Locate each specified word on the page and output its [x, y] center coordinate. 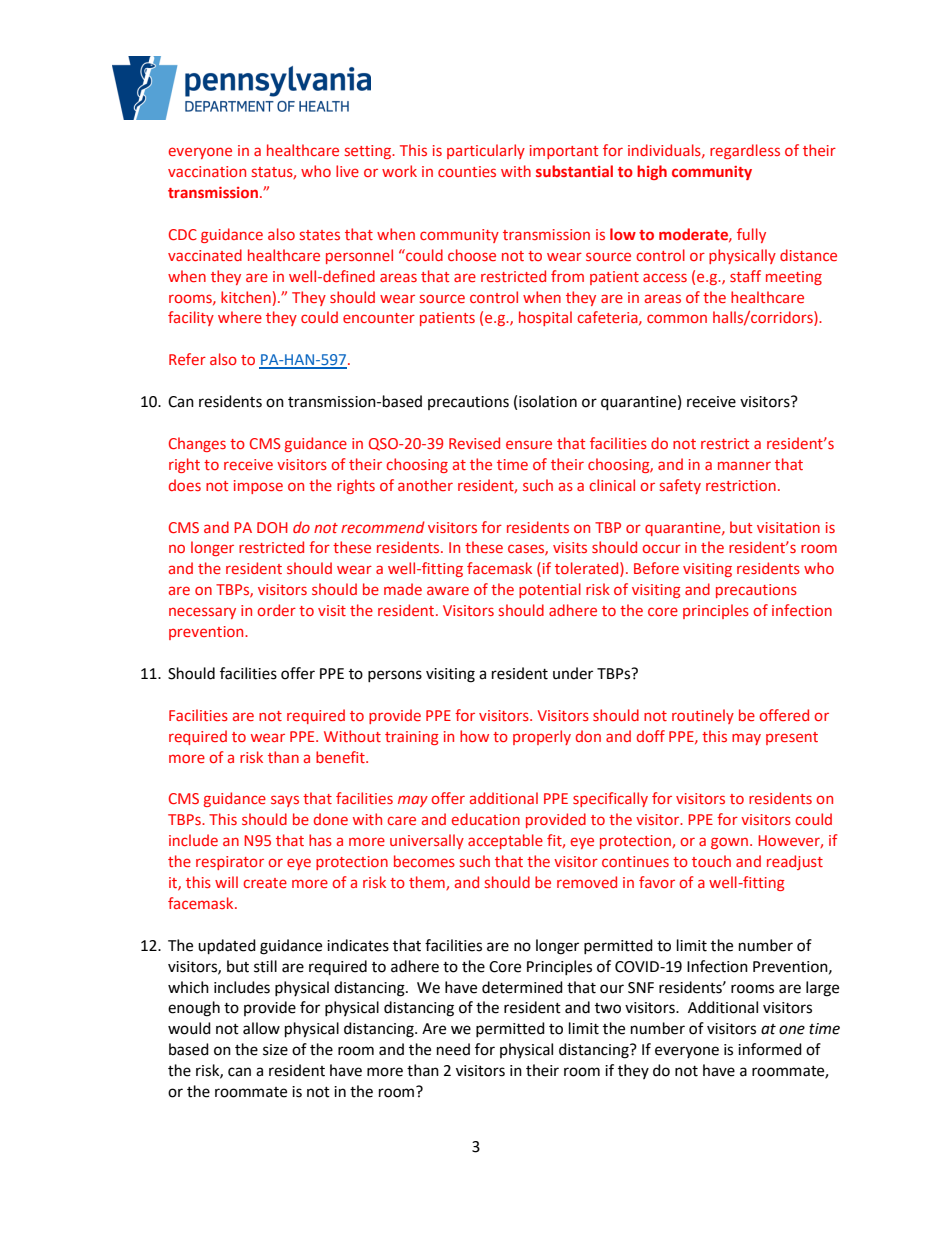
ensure [529, 444]
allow [261, 1028]
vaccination [207, 171]
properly [542, 737]
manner [744, 465]
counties [467, 171]
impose [258, 487]
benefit [341, 757]
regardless [745, 151]
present [792, 738]
